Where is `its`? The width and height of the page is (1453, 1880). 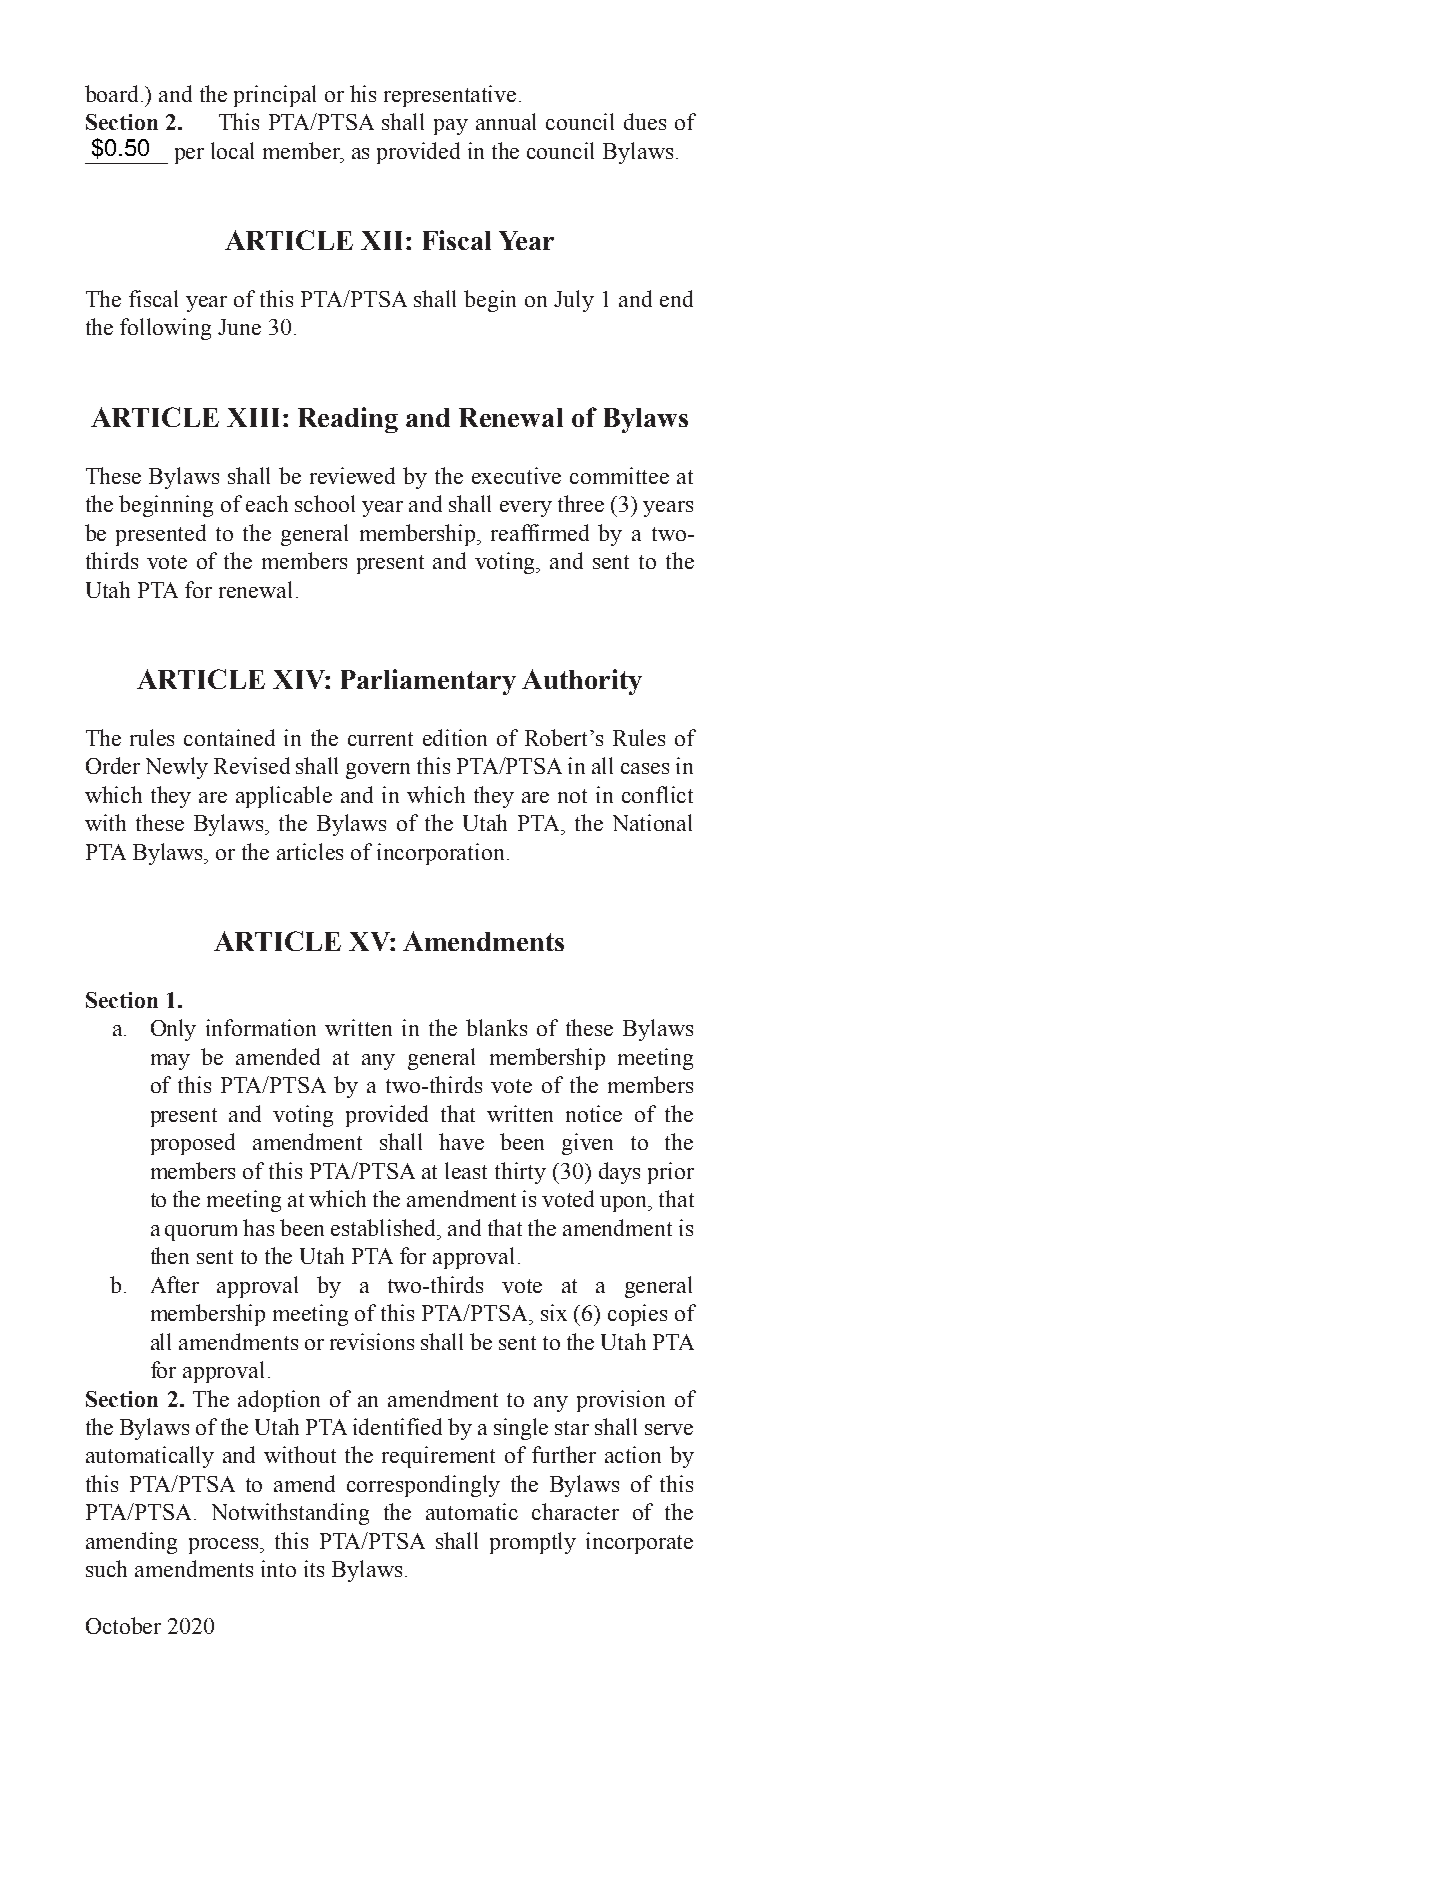
its is located at coordinates (314, 1568).
